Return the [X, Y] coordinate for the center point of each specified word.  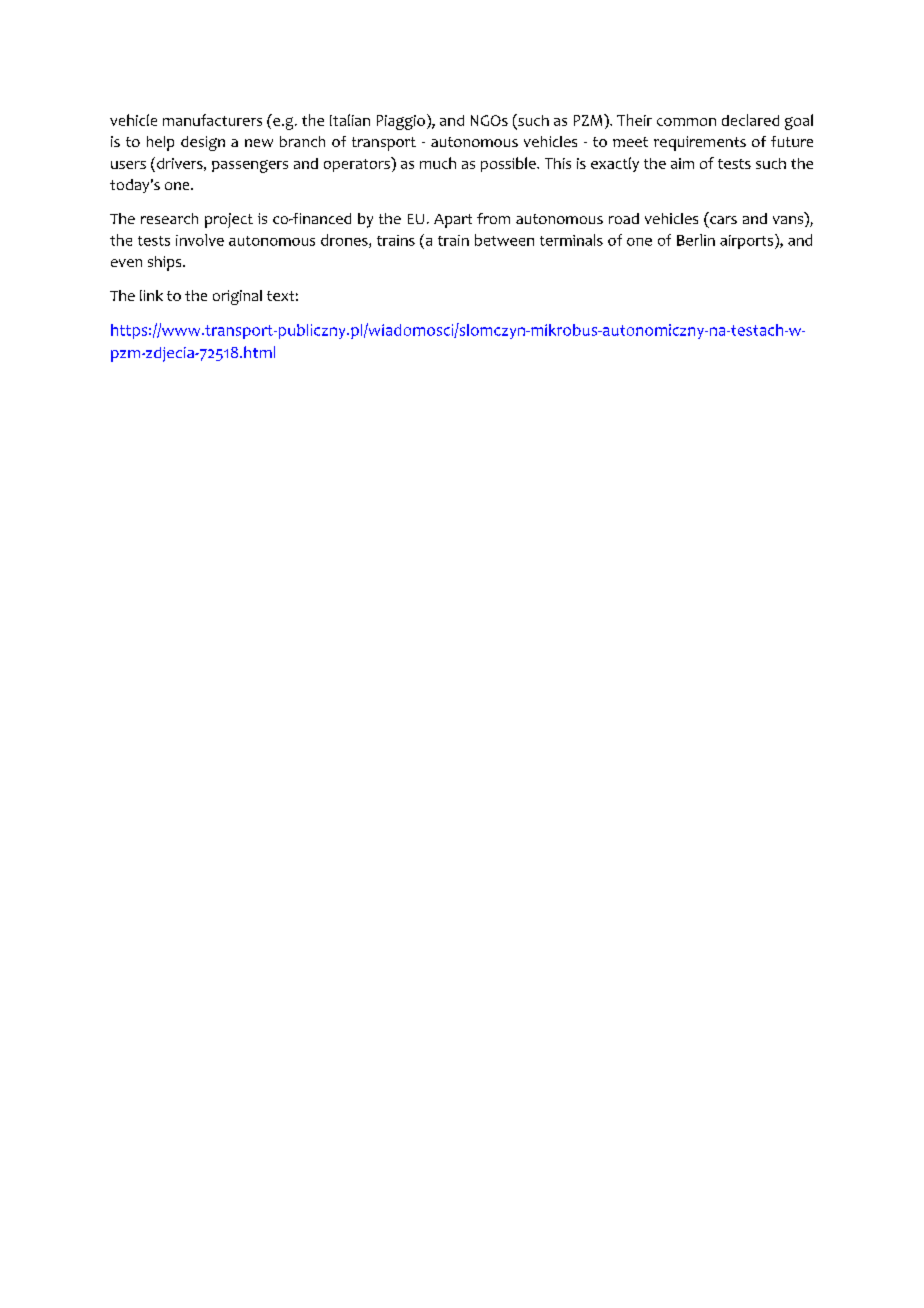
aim [682, 163]
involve [200, 240]
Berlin [696, 240]
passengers [250, 166]
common [686, 122]
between [504, 240]
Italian [350, 120]
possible [509, 164]
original [237, 297]
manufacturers [212, 120]
